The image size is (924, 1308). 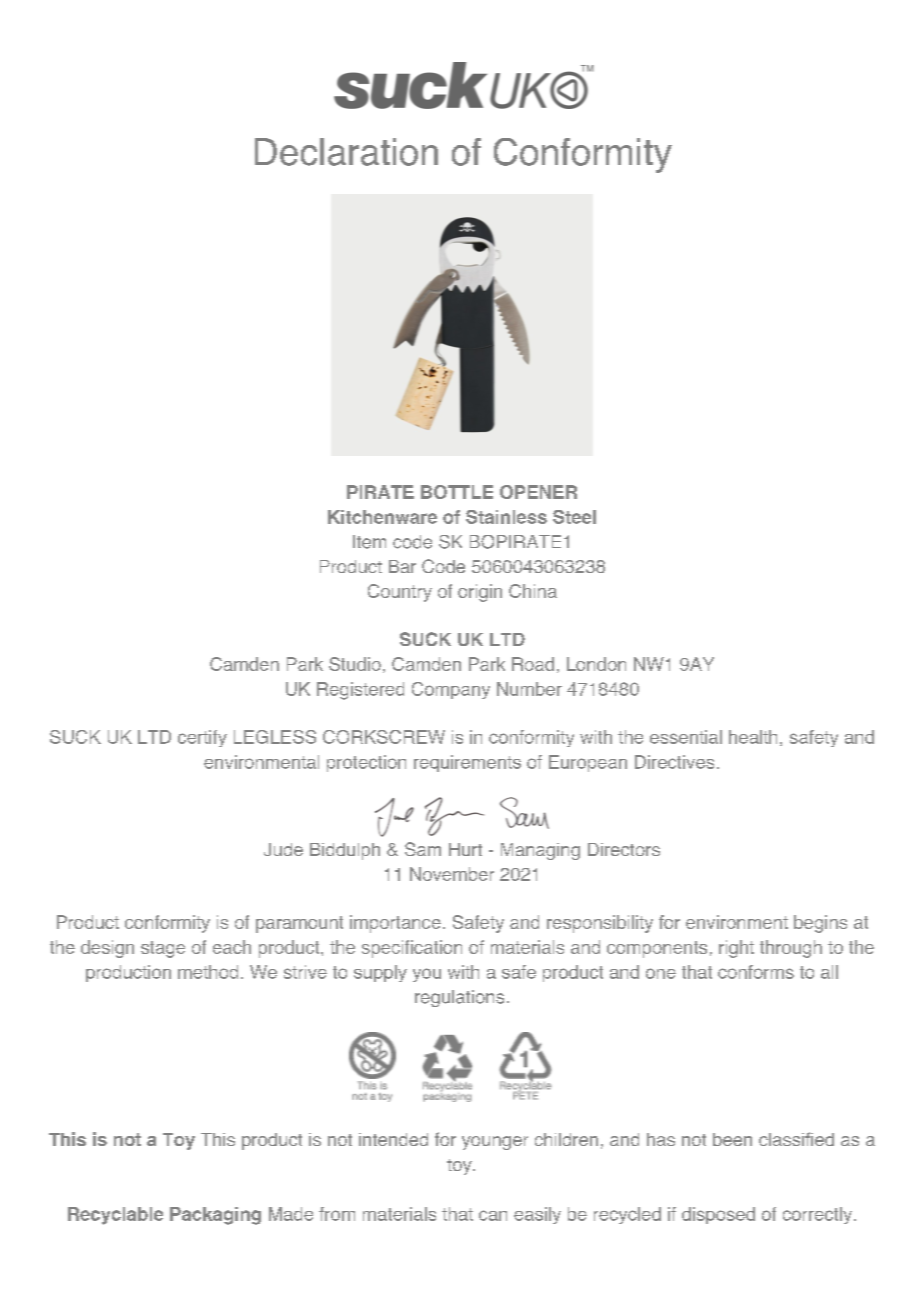 I want to click on Packaging, so click(x=215, y=1216).
